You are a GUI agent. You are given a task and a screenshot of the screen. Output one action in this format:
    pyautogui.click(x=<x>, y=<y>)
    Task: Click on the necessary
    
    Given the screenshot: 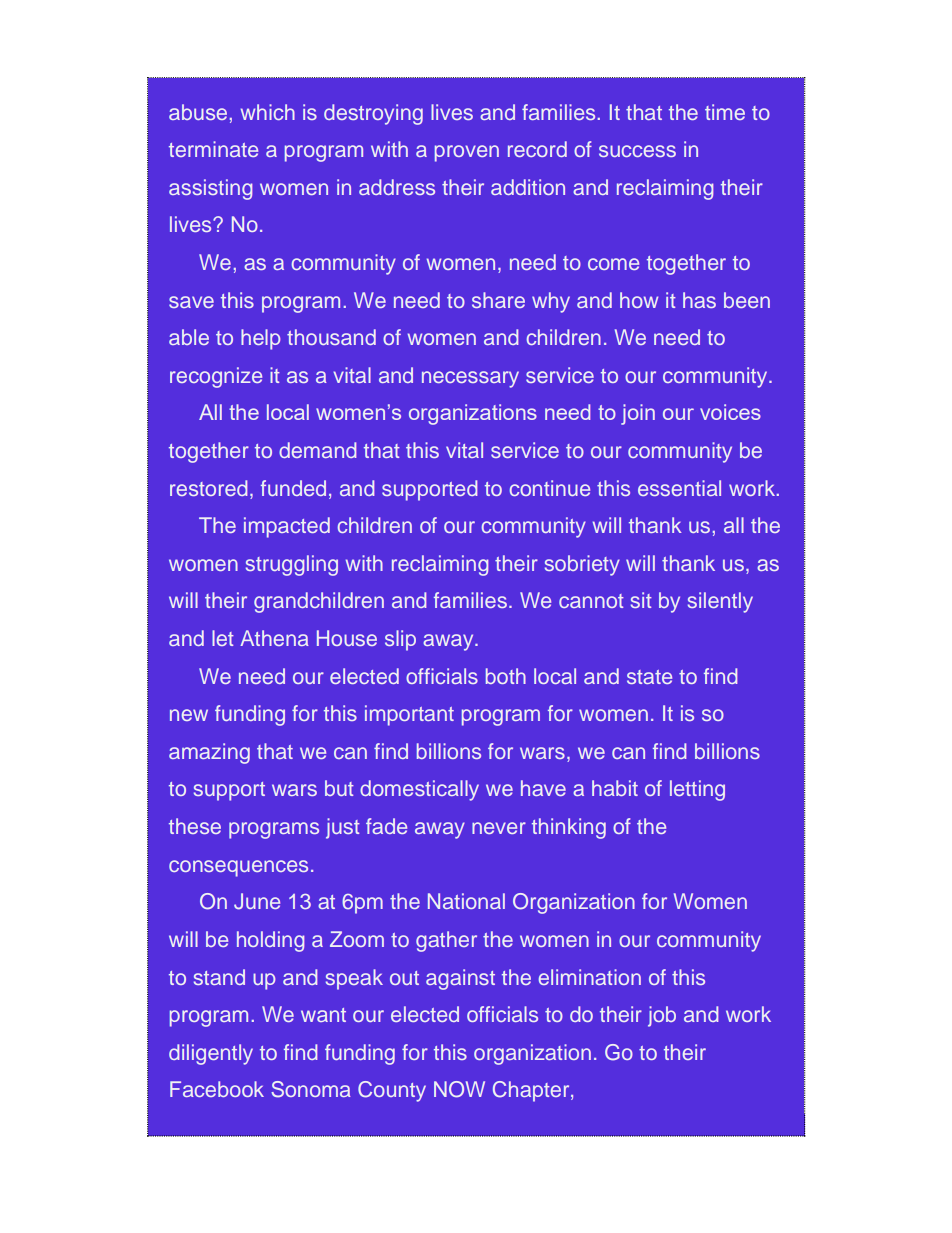 What is the action you would take?
    pyautogui.click(x=470, y=379)
